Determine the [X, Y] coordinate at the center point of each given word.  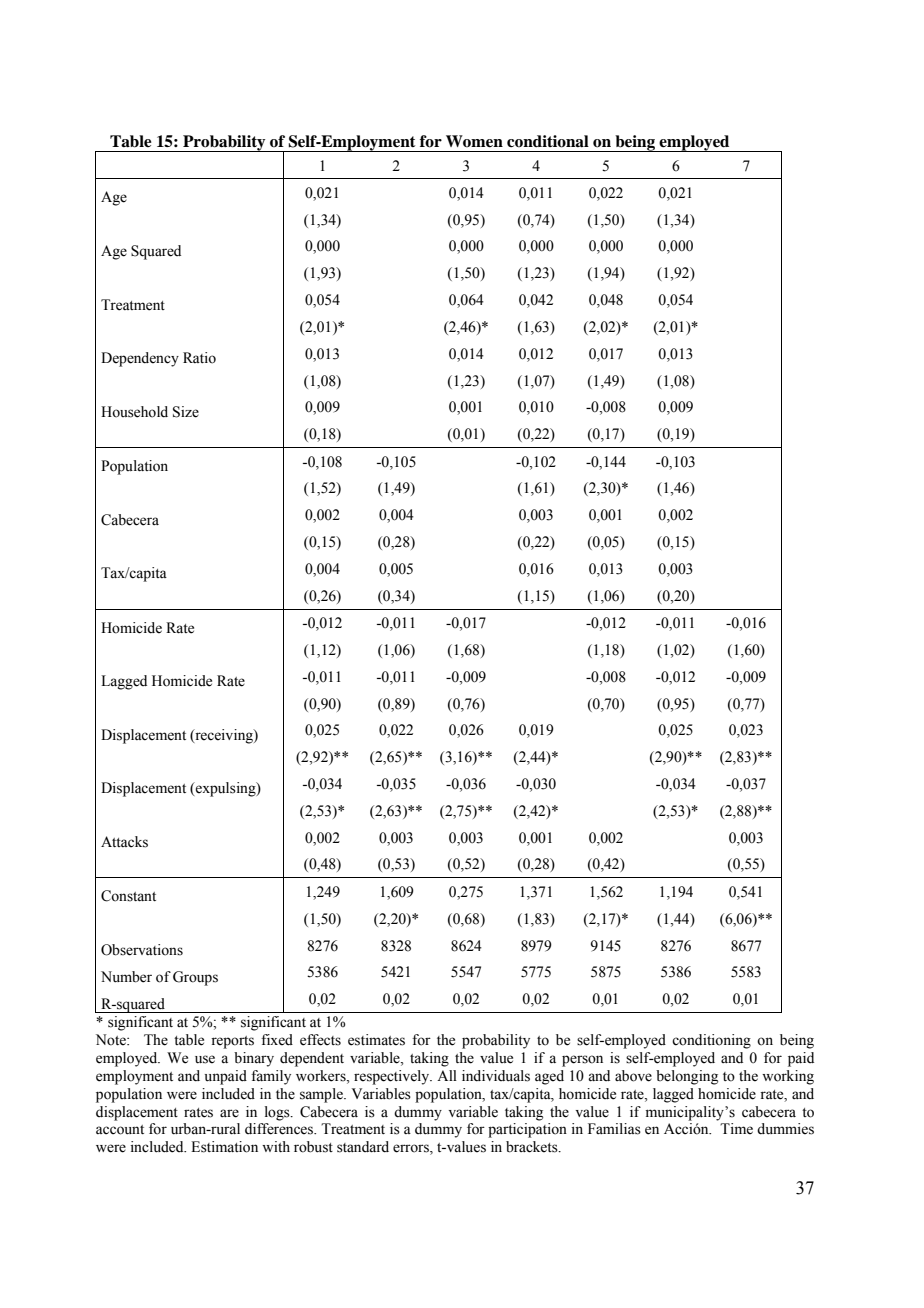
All [447, 1075]
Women [474, 141]
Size [186, 412]
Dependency [140, 359]
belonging [687, 1077]
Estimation [224, 1147]
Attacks [124, 842]
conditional [548, 141]
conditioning [711, 1041]
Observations [142, 950]
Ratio [199, 358]
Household [134, 412]
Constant [128, 896]
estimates [376, 1040]
